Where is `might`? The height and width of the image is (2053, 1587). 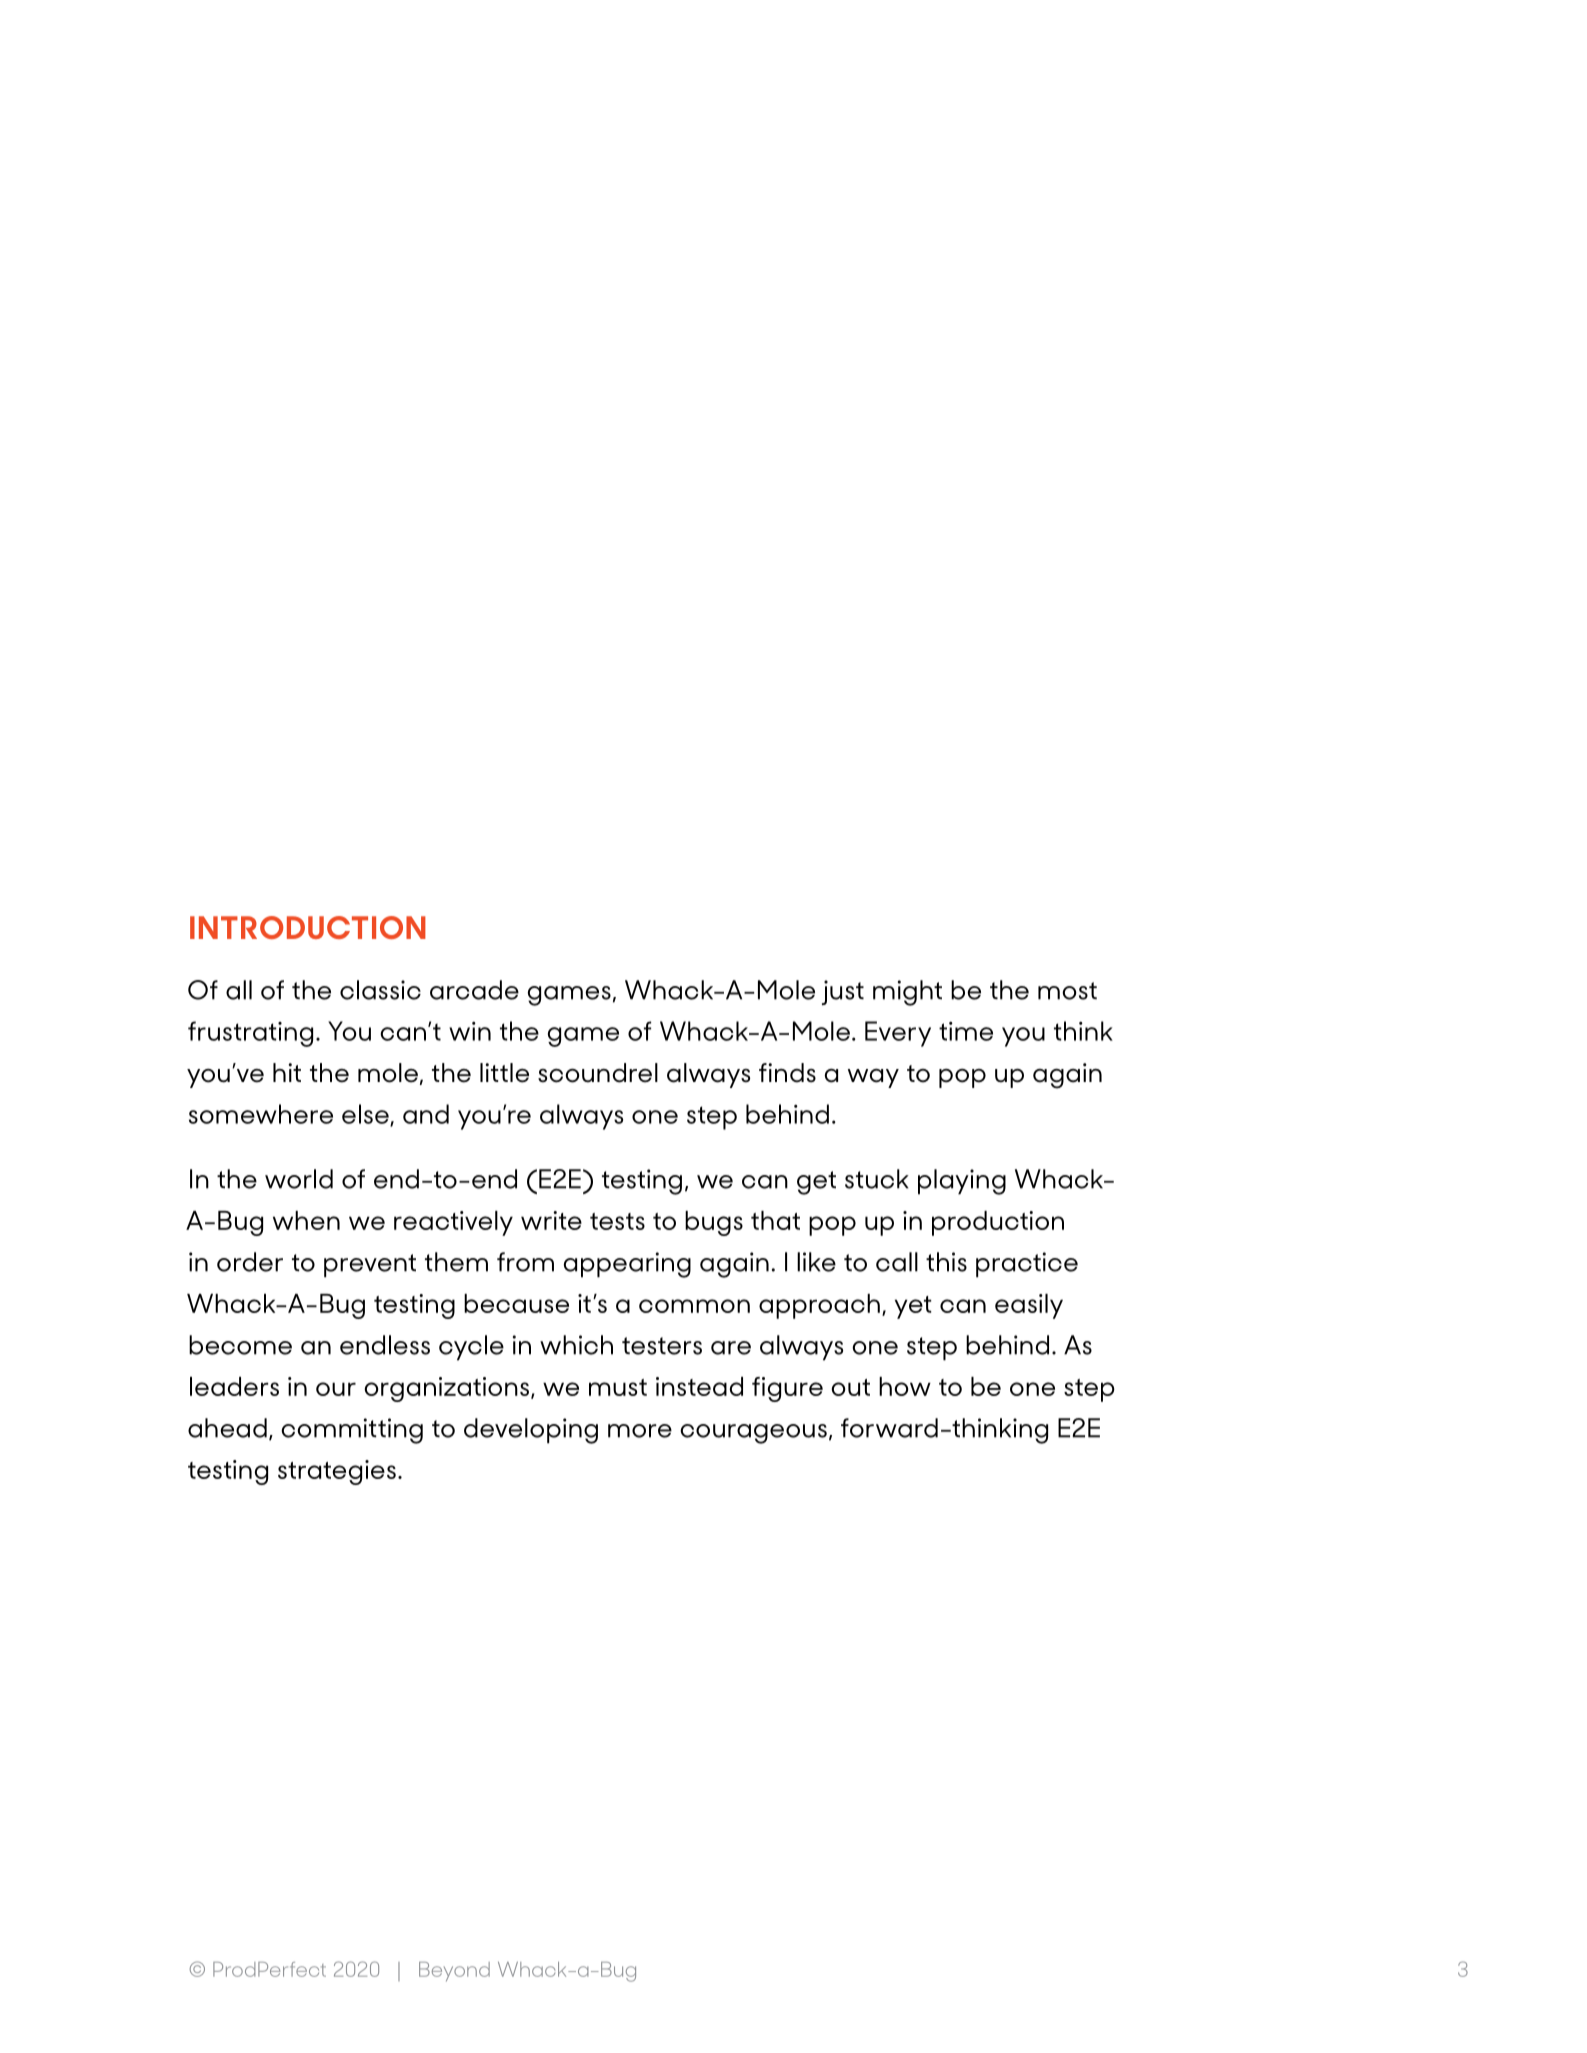
might is located at coordinates (907, 993).
